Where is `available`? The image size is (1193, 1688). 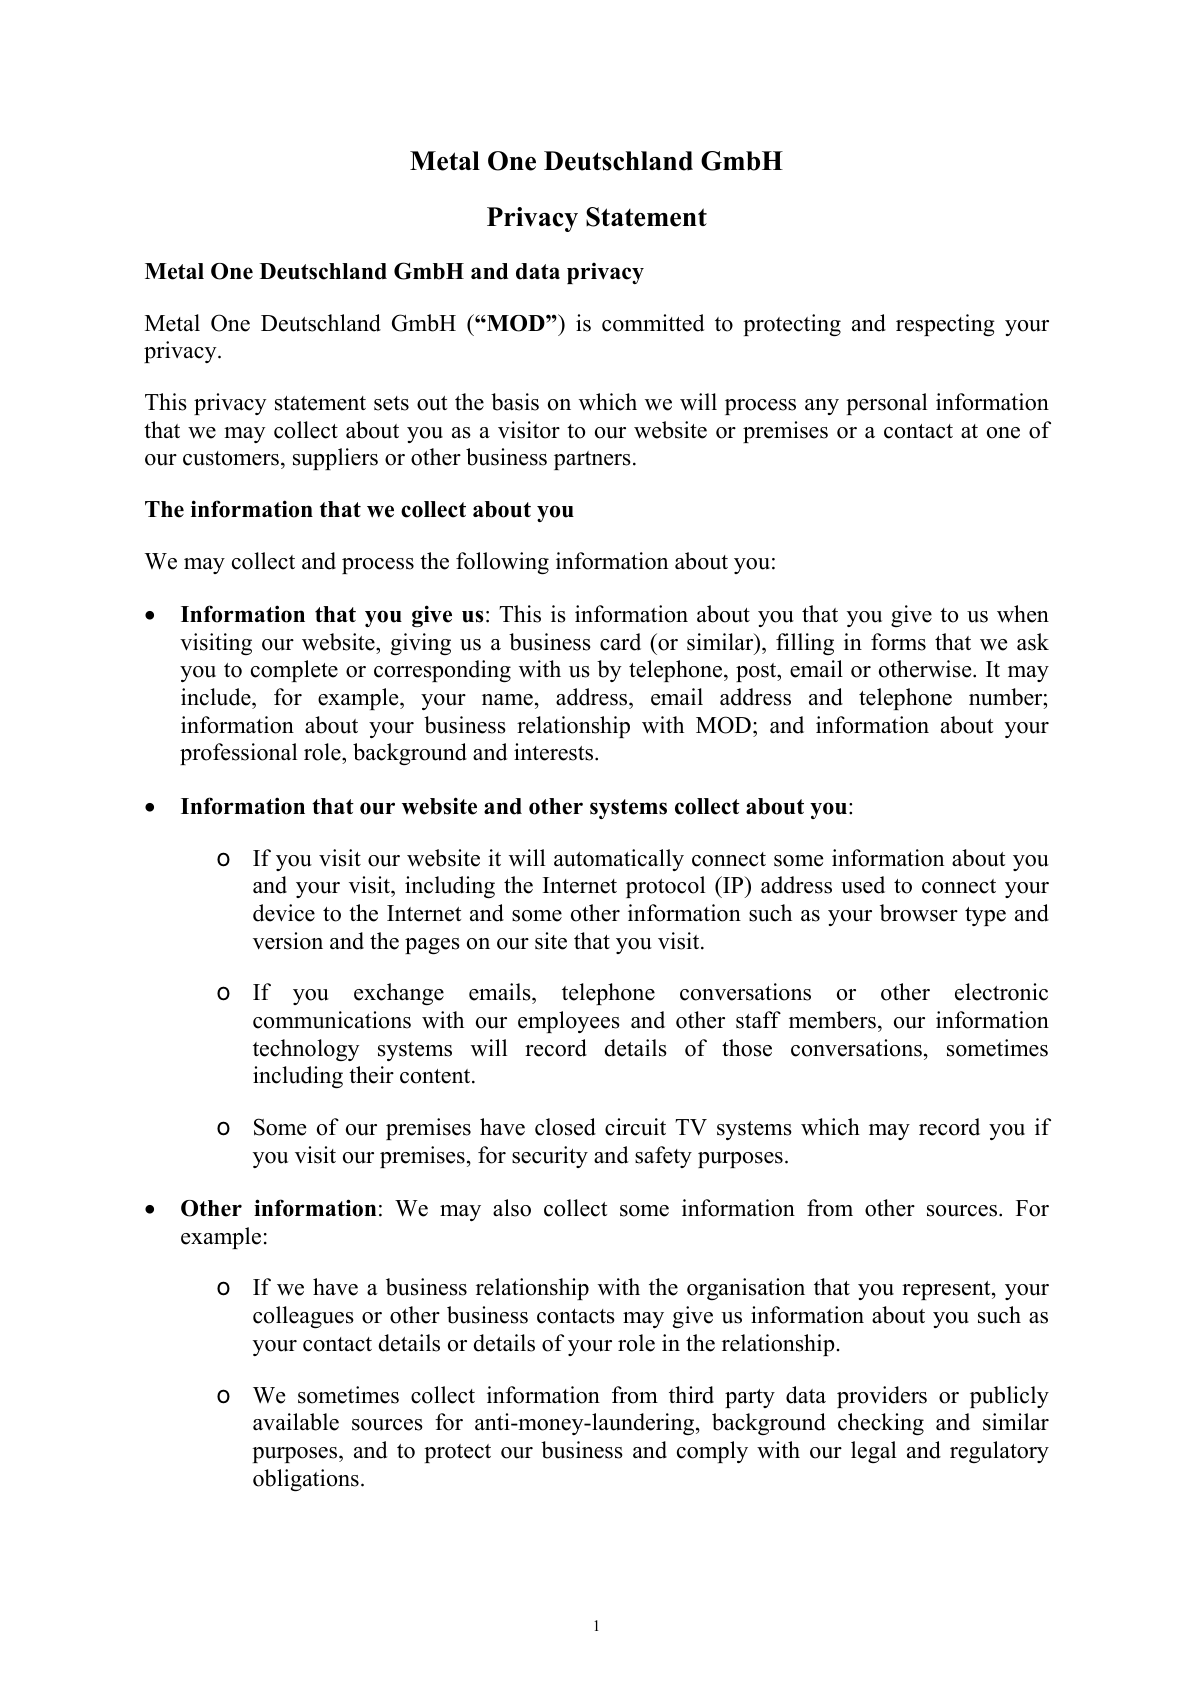
available is located at coordinates (296, 1422).
